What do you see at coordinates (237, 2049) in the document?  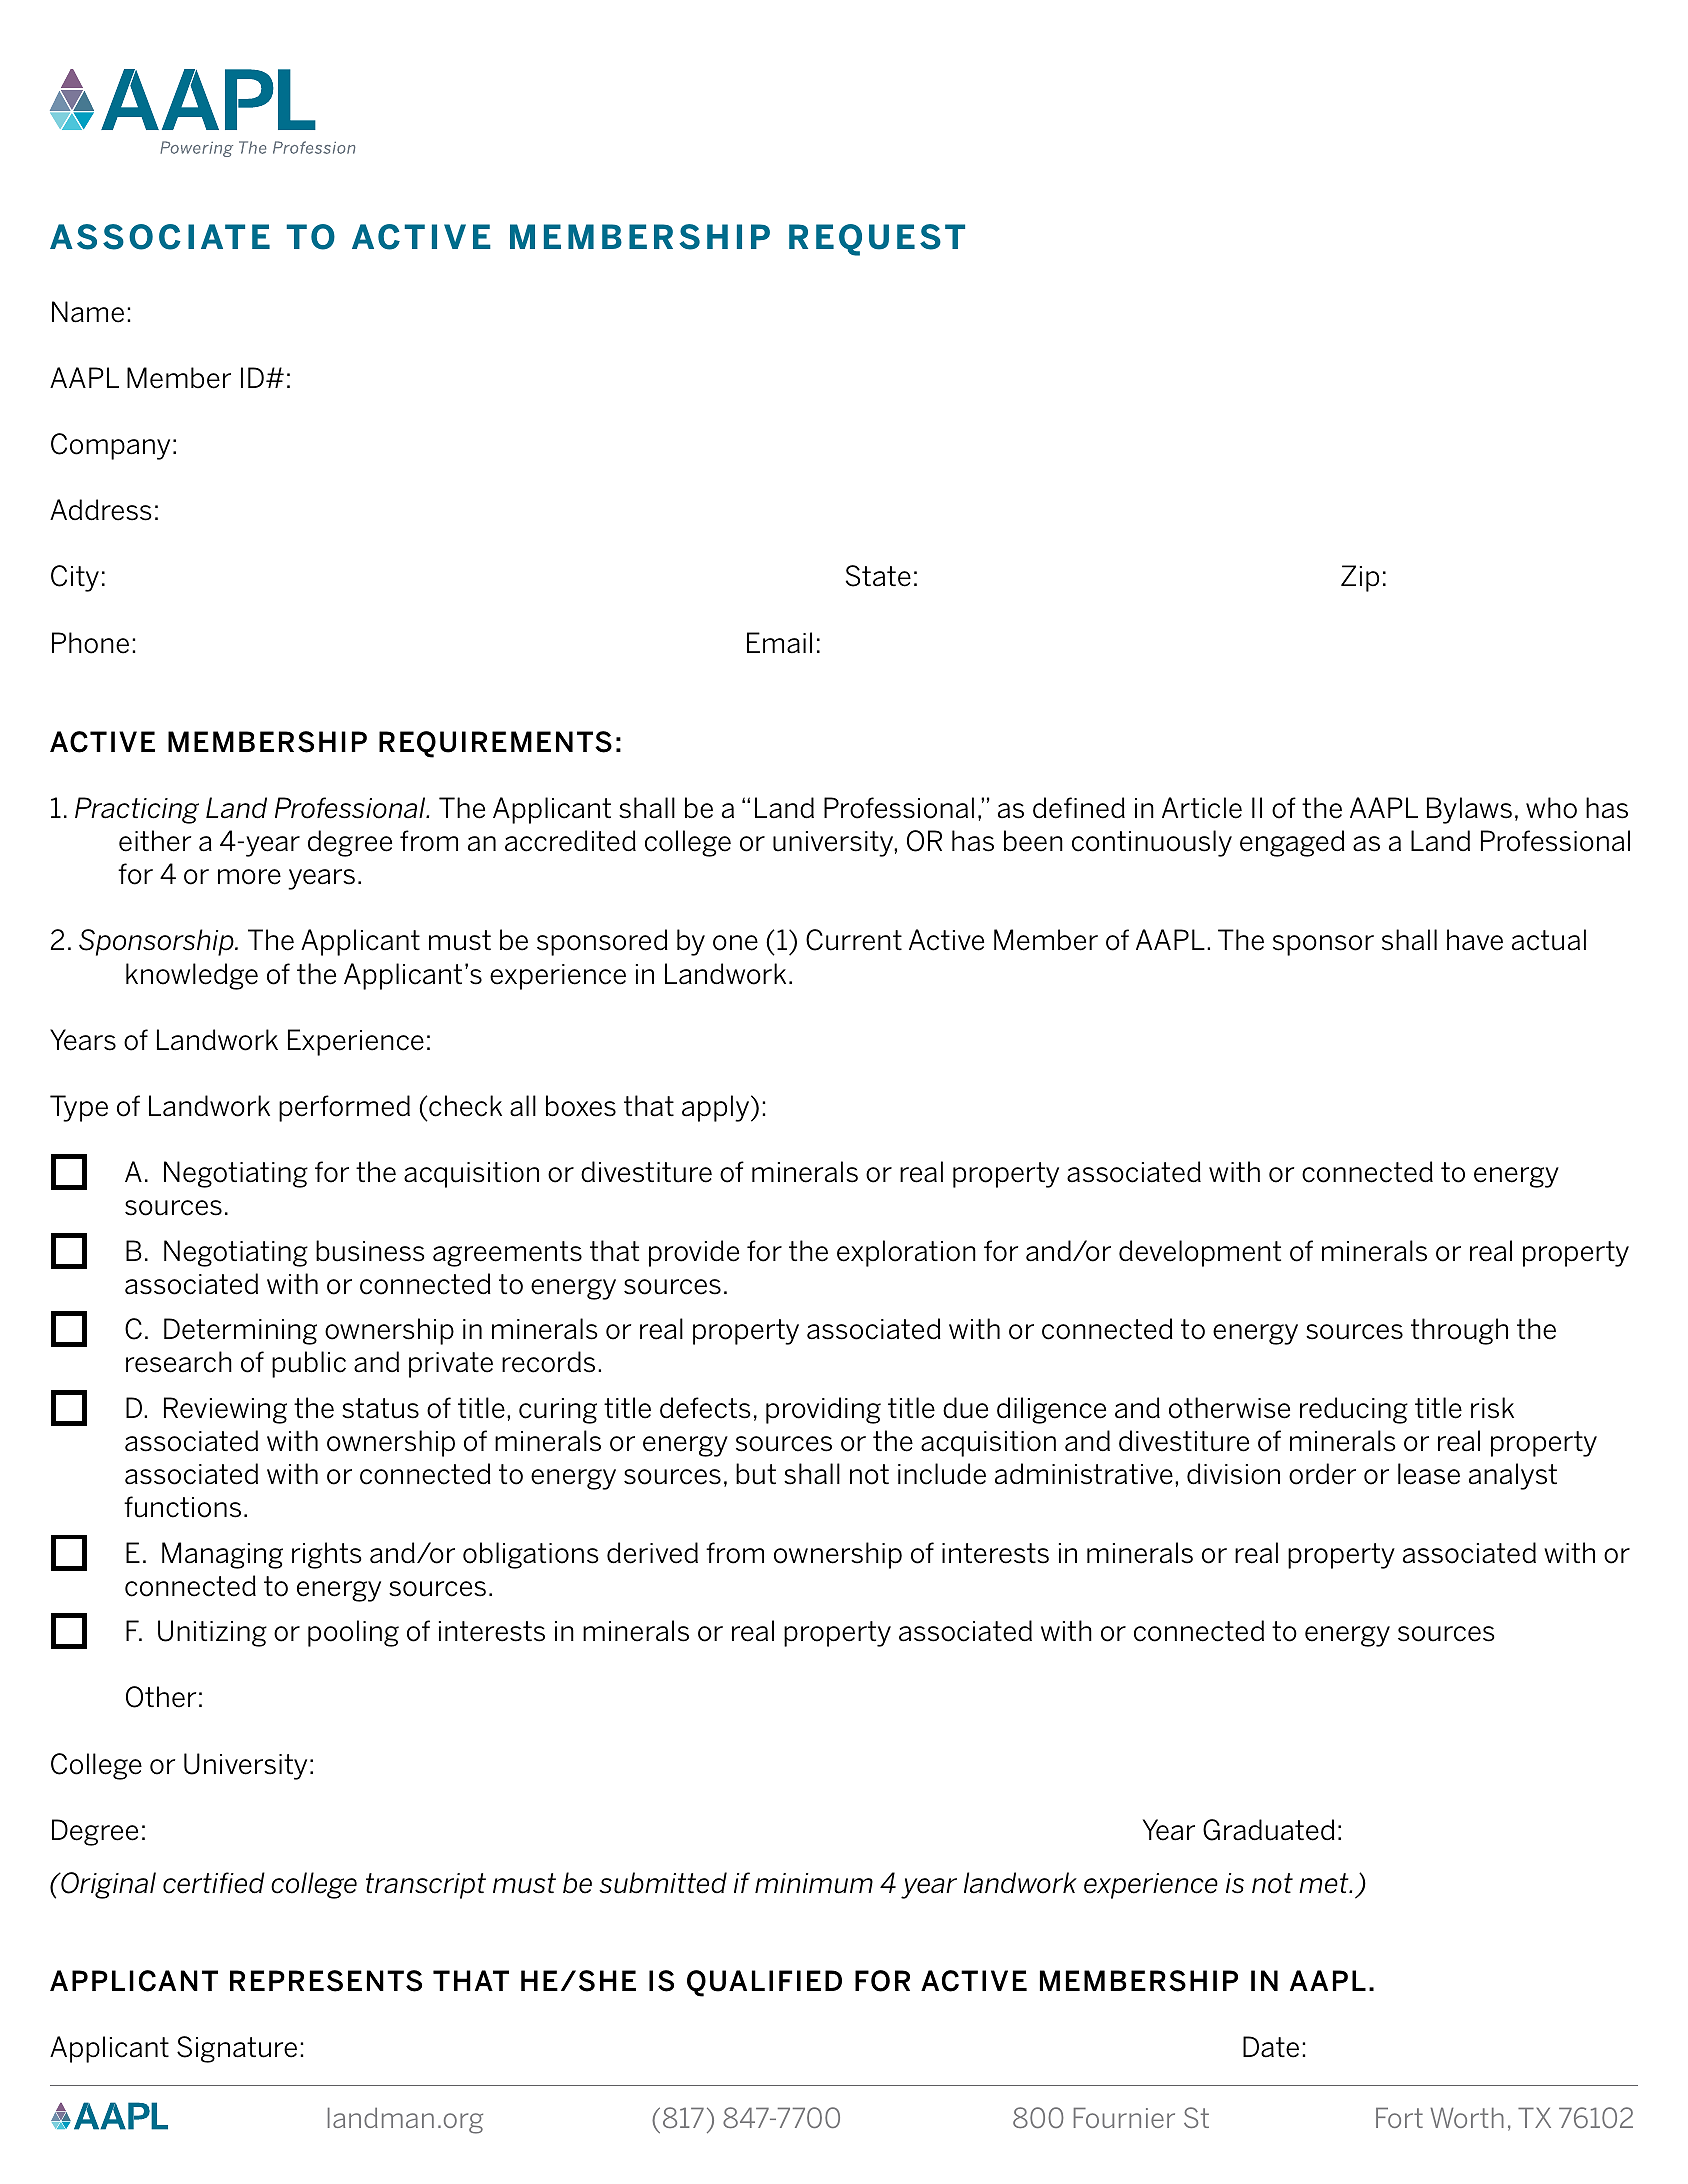 I see `Signature` at bounding box center [237, 2049].
